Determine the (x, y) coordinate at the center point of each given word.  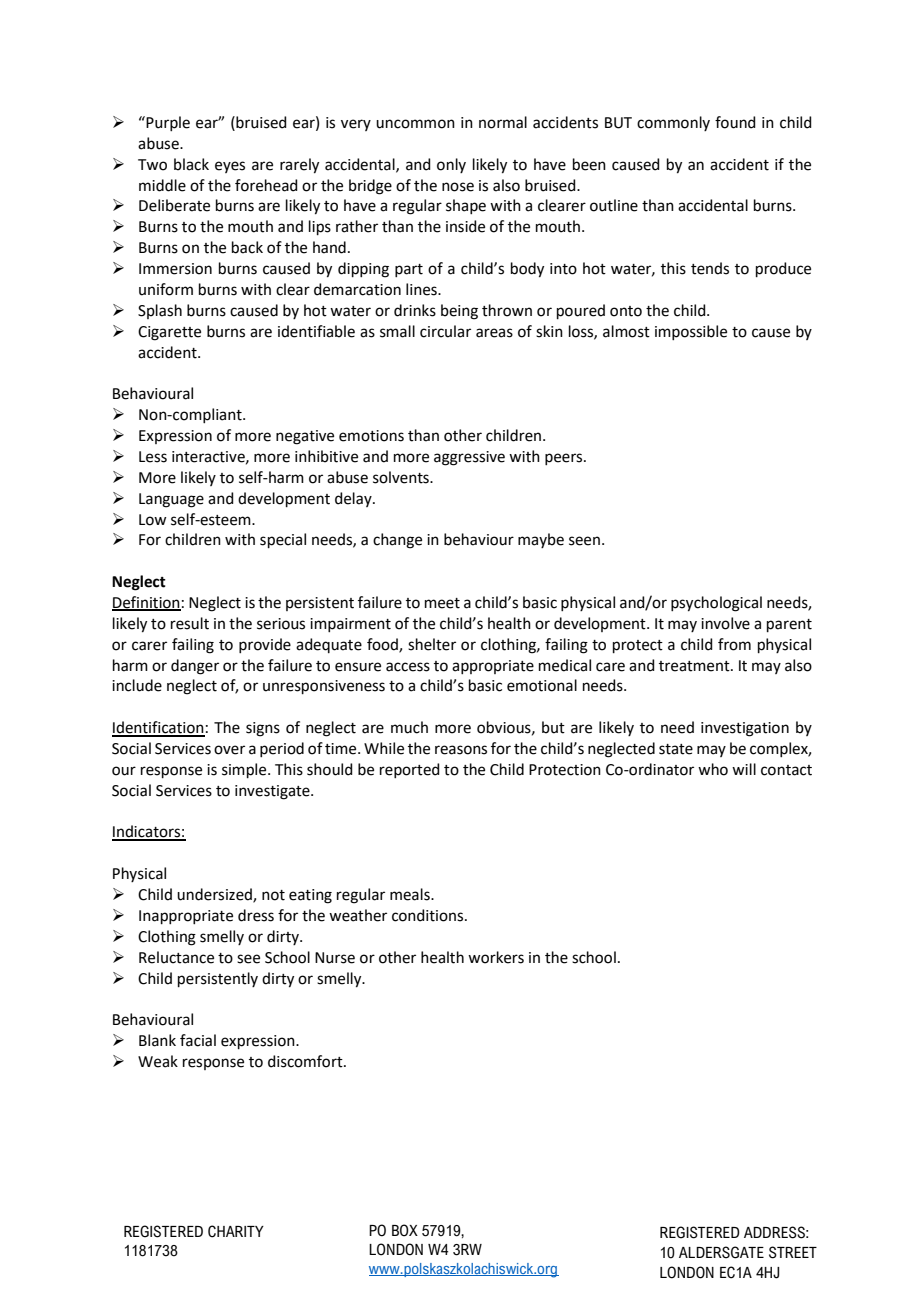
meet (442, 603)
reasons (461, 750)
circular (445, 331)
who (713, 769)
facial (198, 1040)
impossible (691, 332)
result (190, 623)
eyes (230, 167)
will (744, 769)
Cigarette (169, 333)
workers (496, 957)
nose (458, 187)
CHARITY (236, 1231)
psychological (716, 604)
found (735, 122)
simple (245, 770)
